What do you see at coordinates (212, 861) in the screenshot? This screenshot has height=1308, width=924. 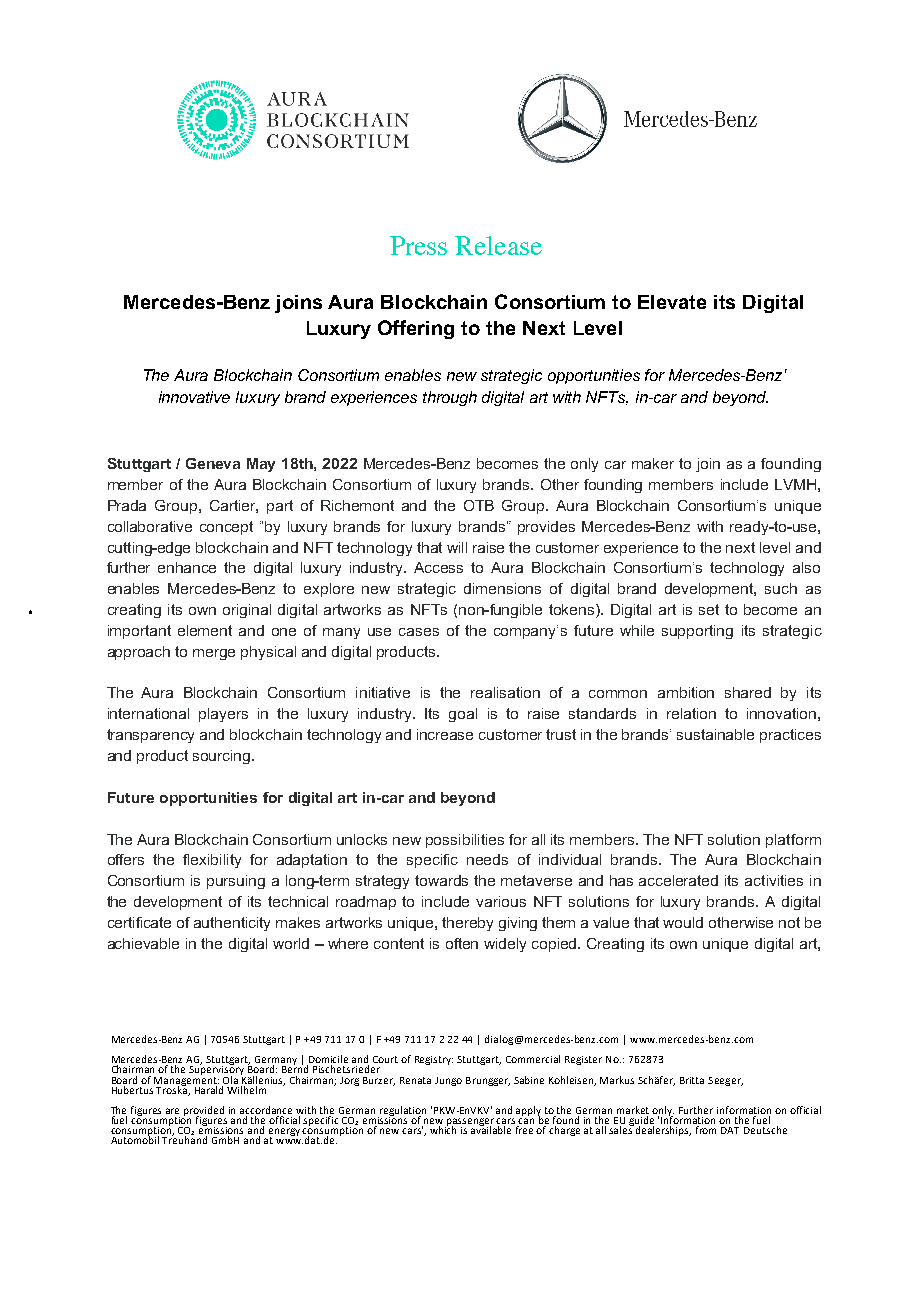 I see `flexibility` at bounding box center [212, 861].
